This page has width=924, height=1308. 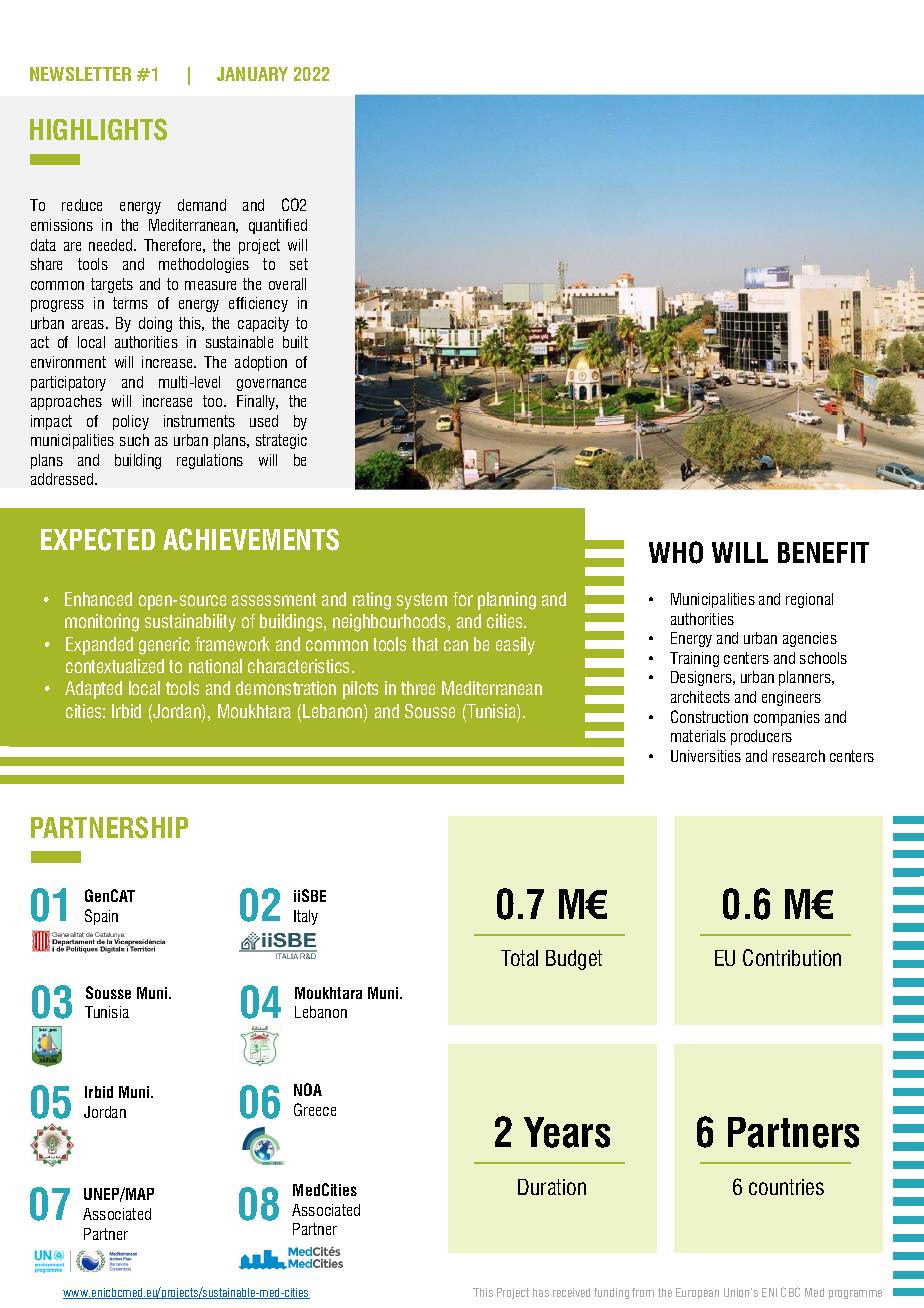 What do you see at coordinates (315, 1109) in the page?
I see `Greece` at bounding box center [315, 1109].
